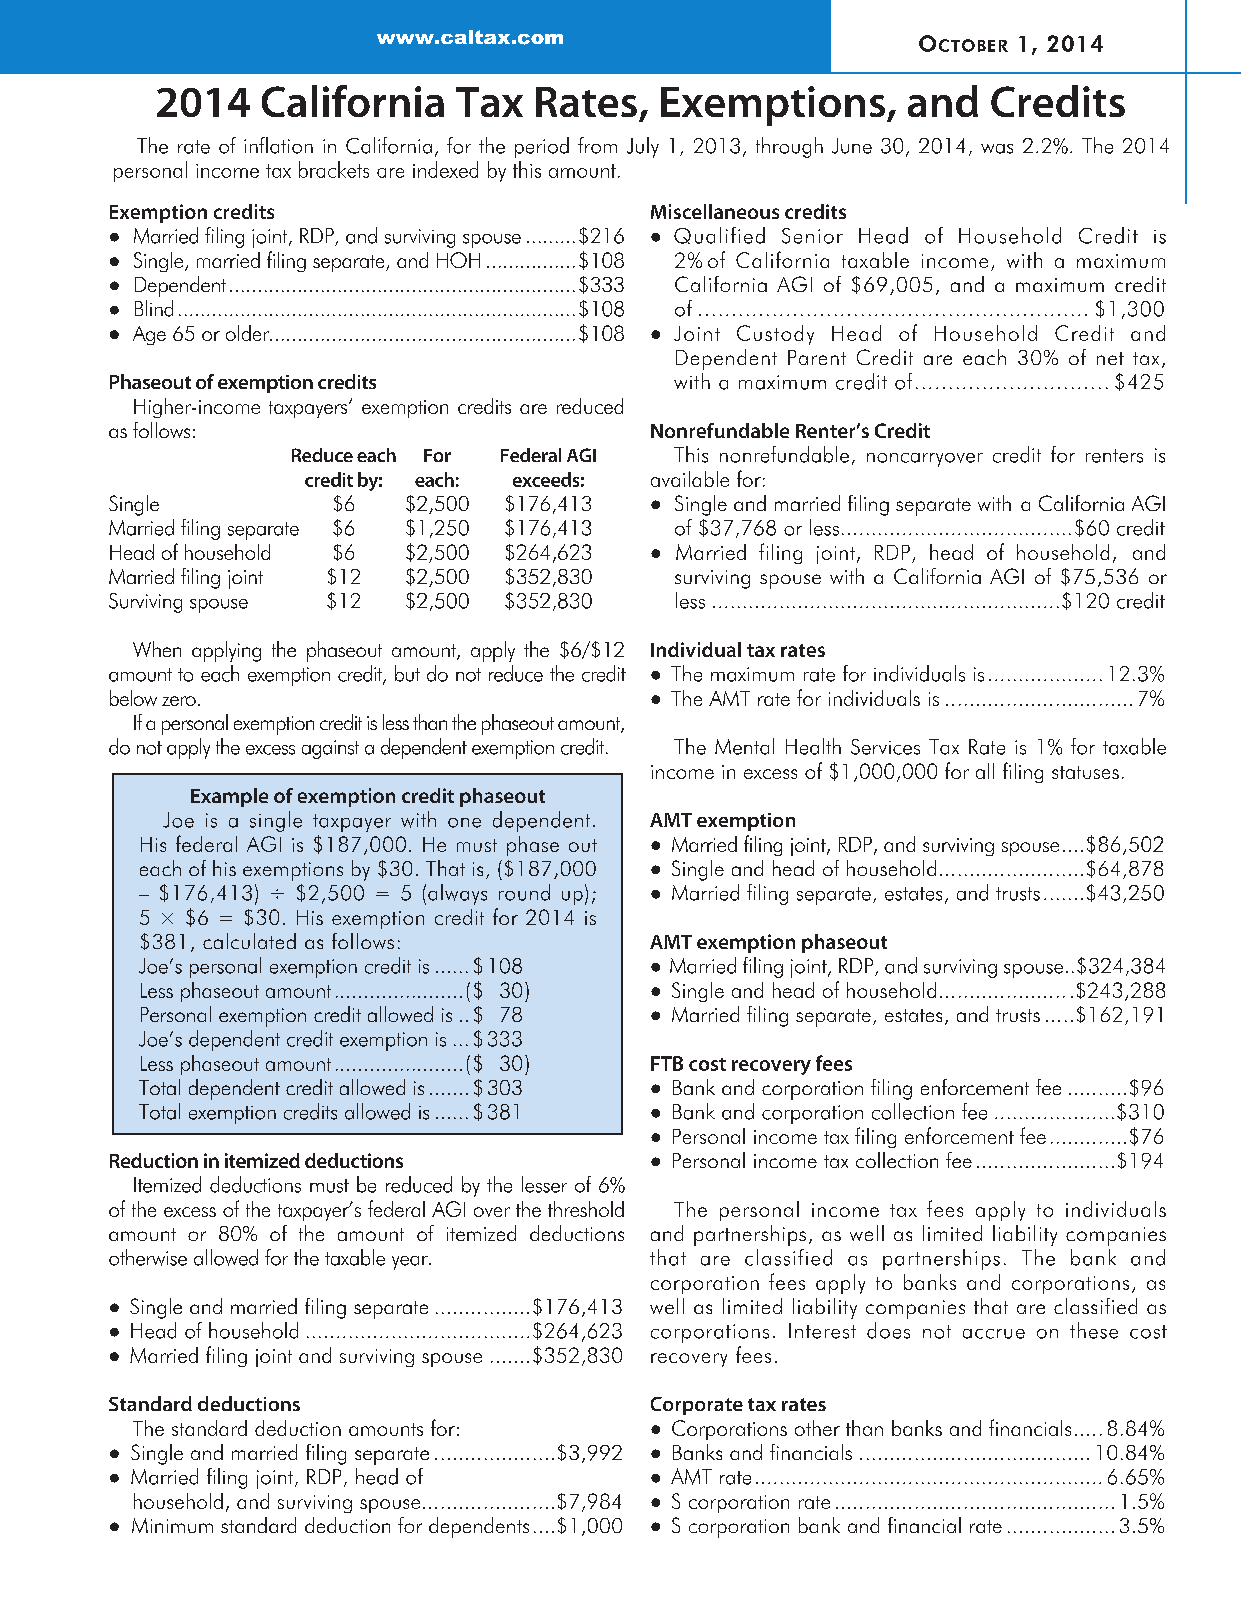  Describe the element at coordinates (885, 747) in the screenshot. I see `Services` at that location.
